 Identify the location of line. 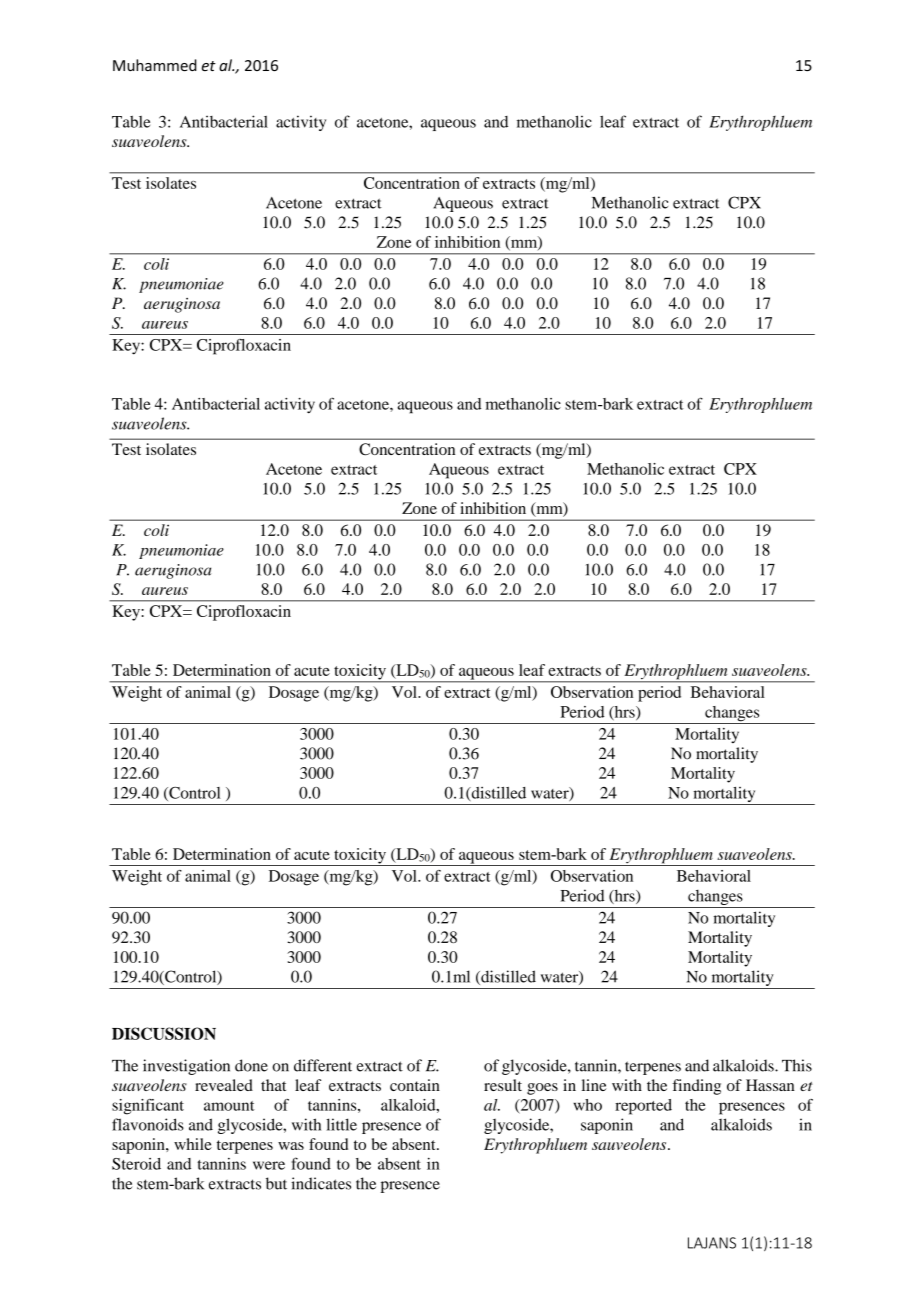
(594, 1085).
